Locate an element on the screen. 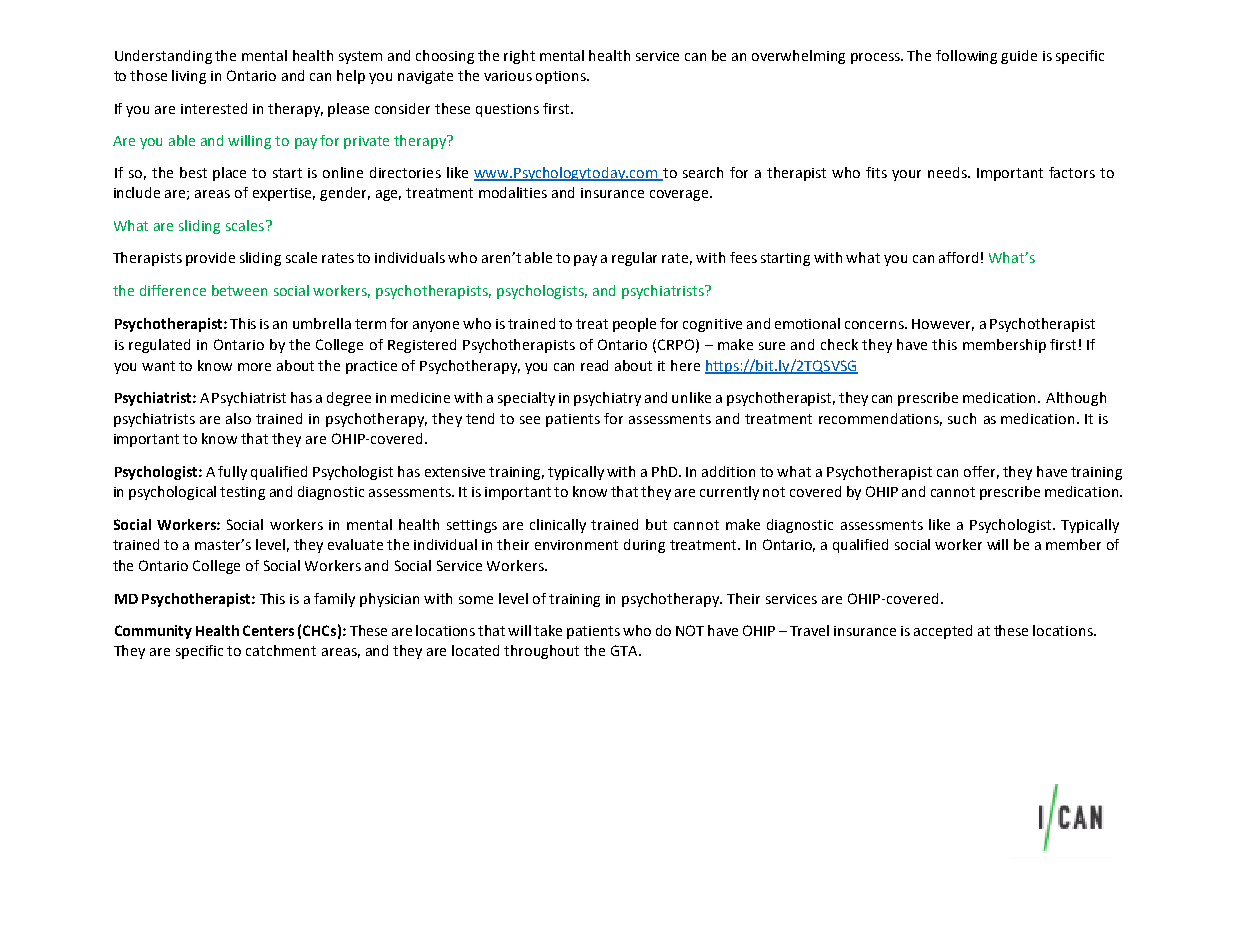  coverage is located at coordinates (680, 195).
